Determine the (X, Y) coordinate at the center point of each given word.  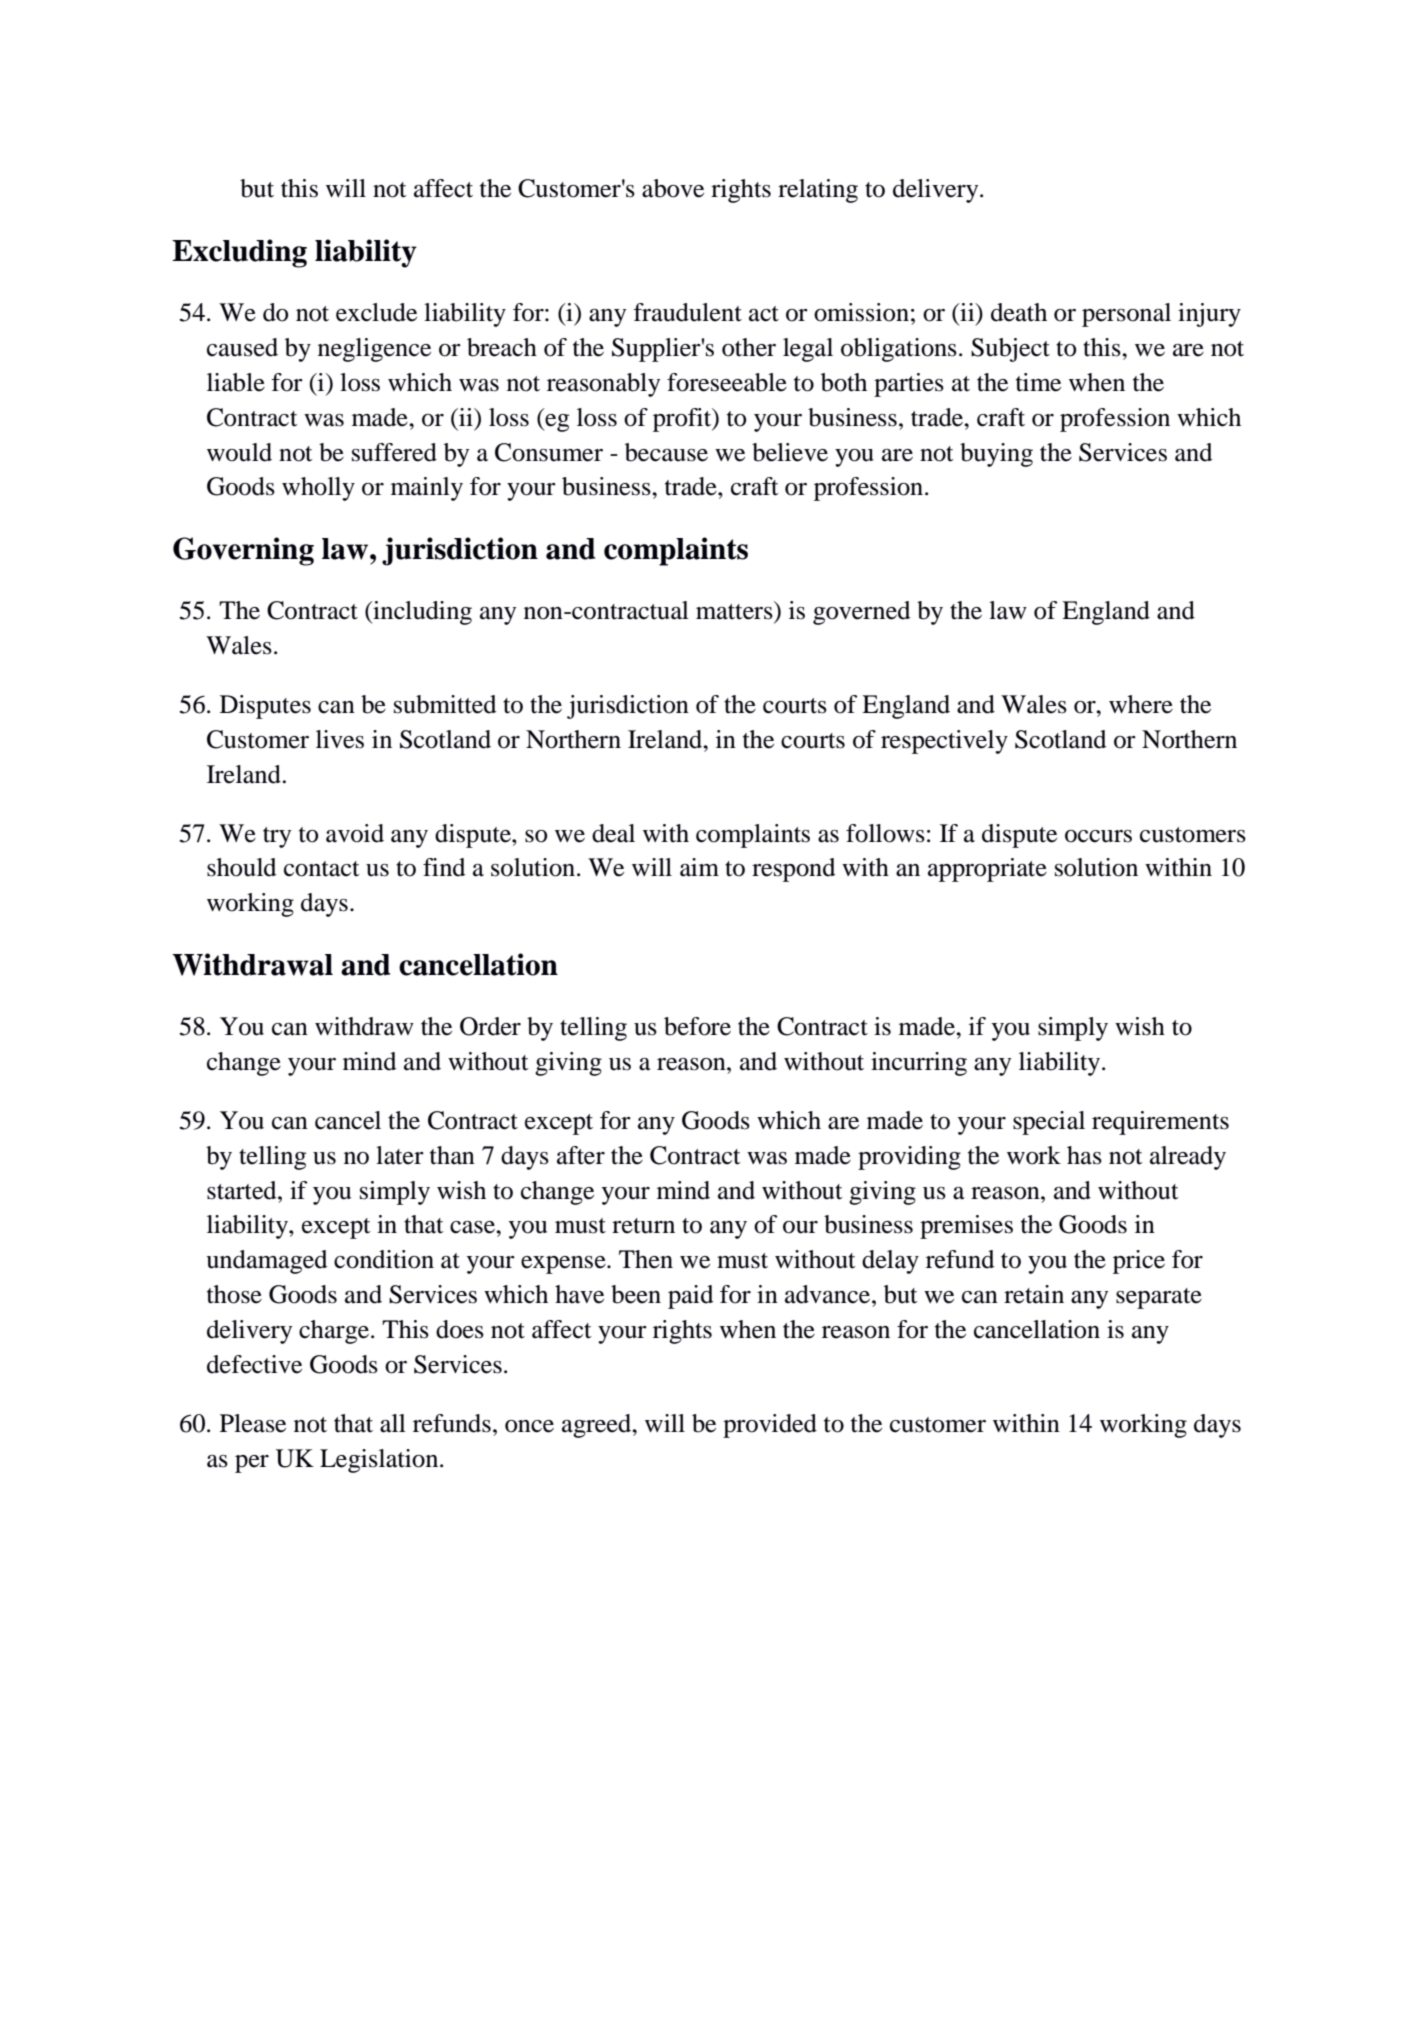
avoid (355, 833)
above (673, 188)
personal (1126, 315)
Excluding (239, 253)
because (666, 452)
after (581, 1155)
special (1049, 1123)
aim (699, 867)
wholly (318, 489)
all (393, 1423)
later (400, 1155)
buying (996, 455)
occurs (1098, 836)
